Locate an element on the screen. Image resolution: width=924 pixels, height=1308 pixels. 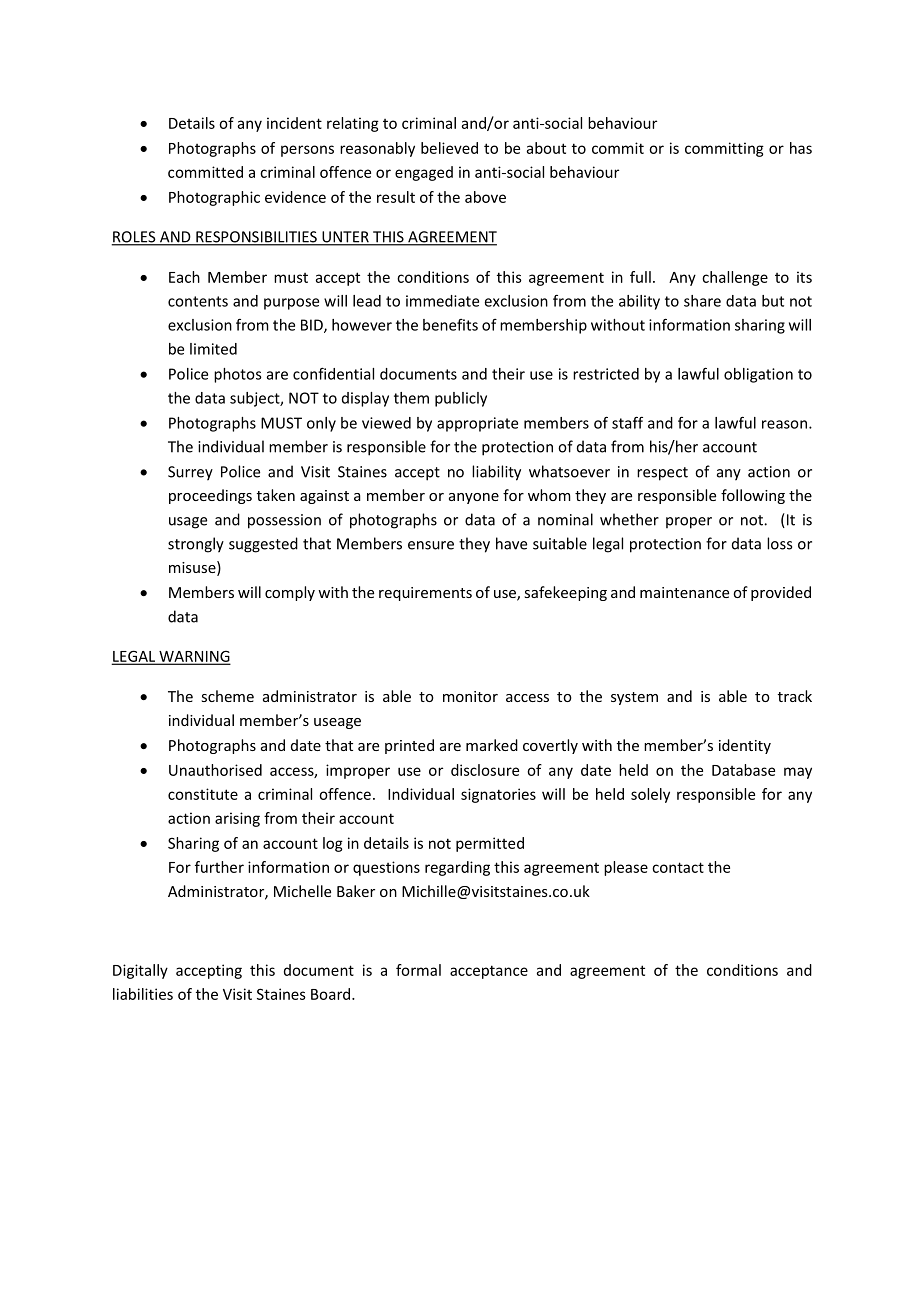
believed is located at coordinates (449, 148).
